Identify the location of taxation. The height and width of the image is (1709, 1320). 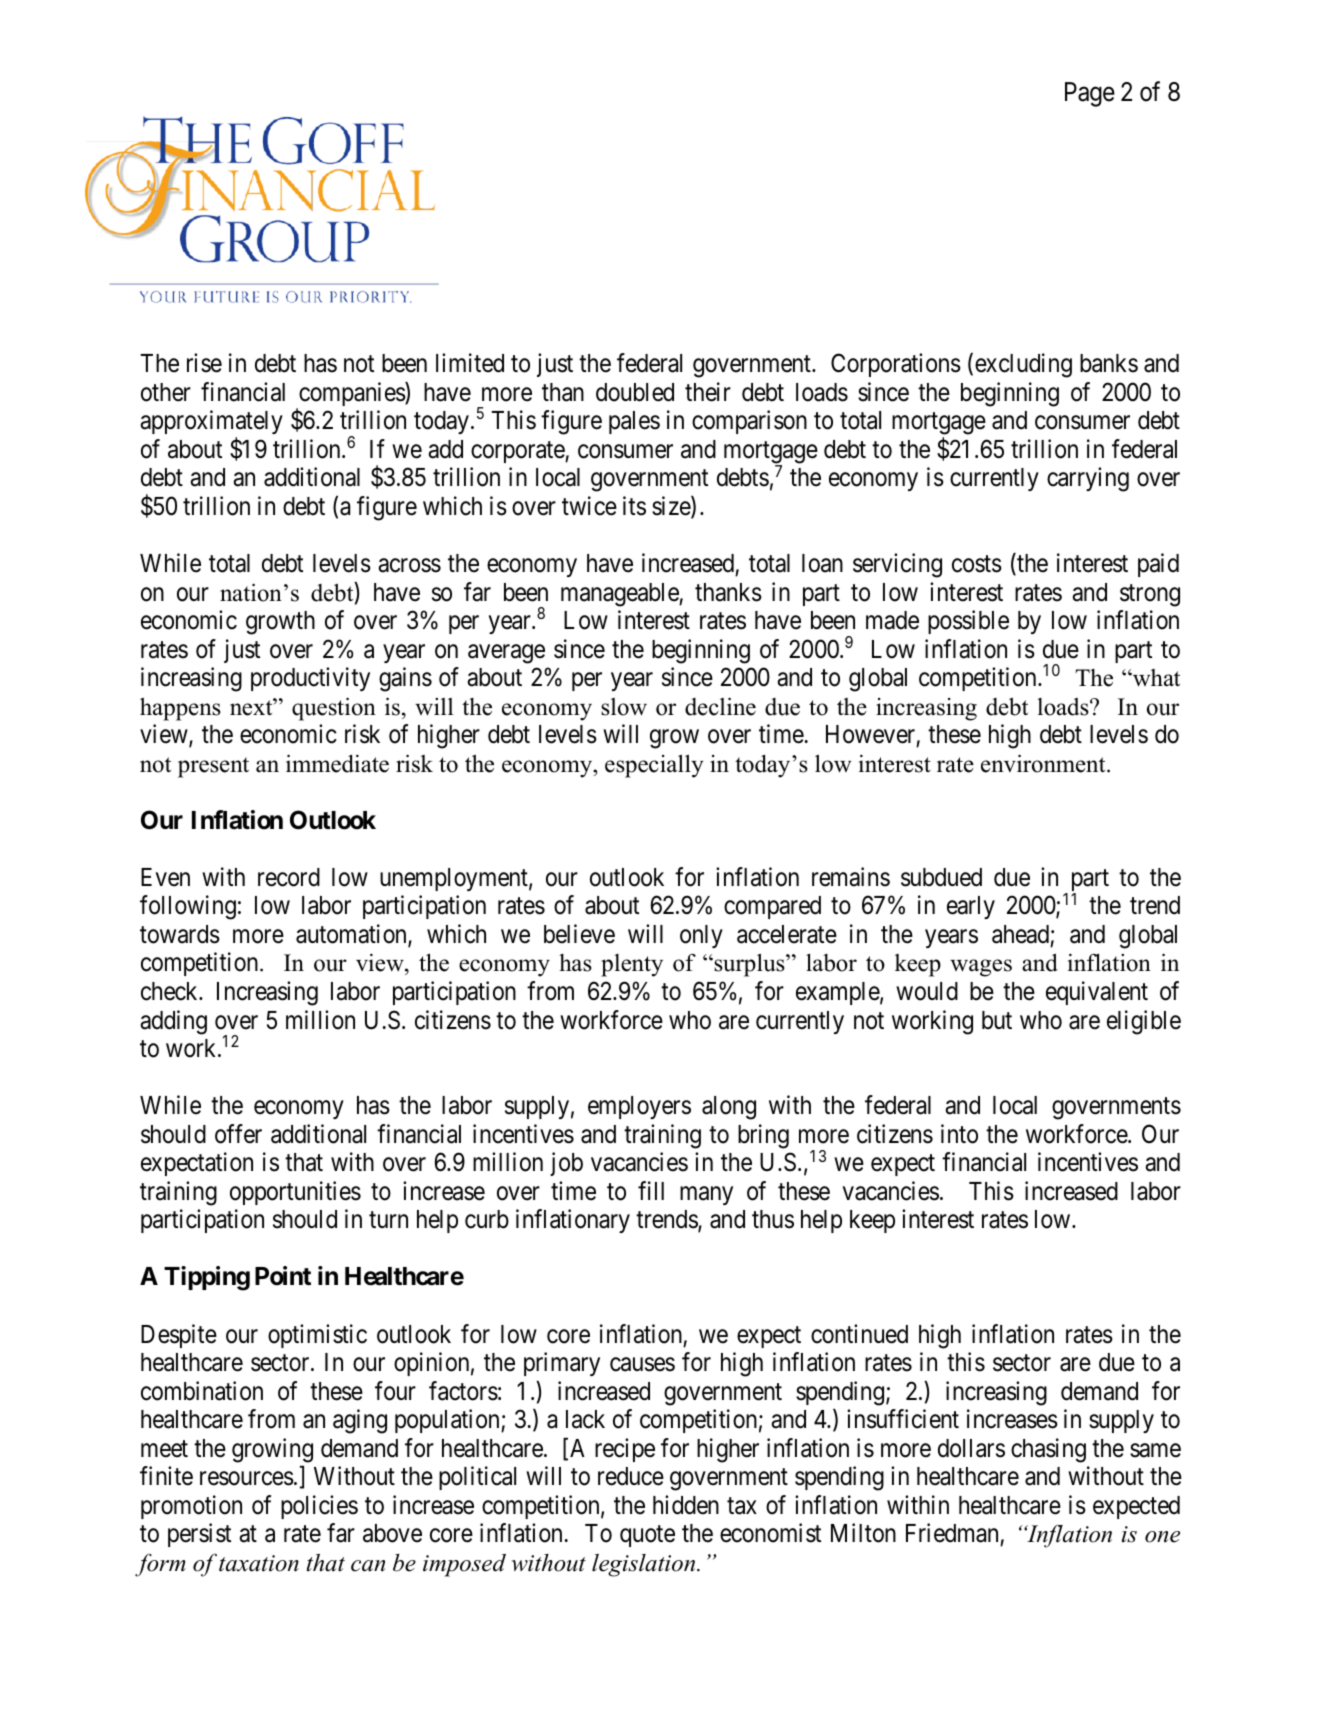
(259, 1563).
